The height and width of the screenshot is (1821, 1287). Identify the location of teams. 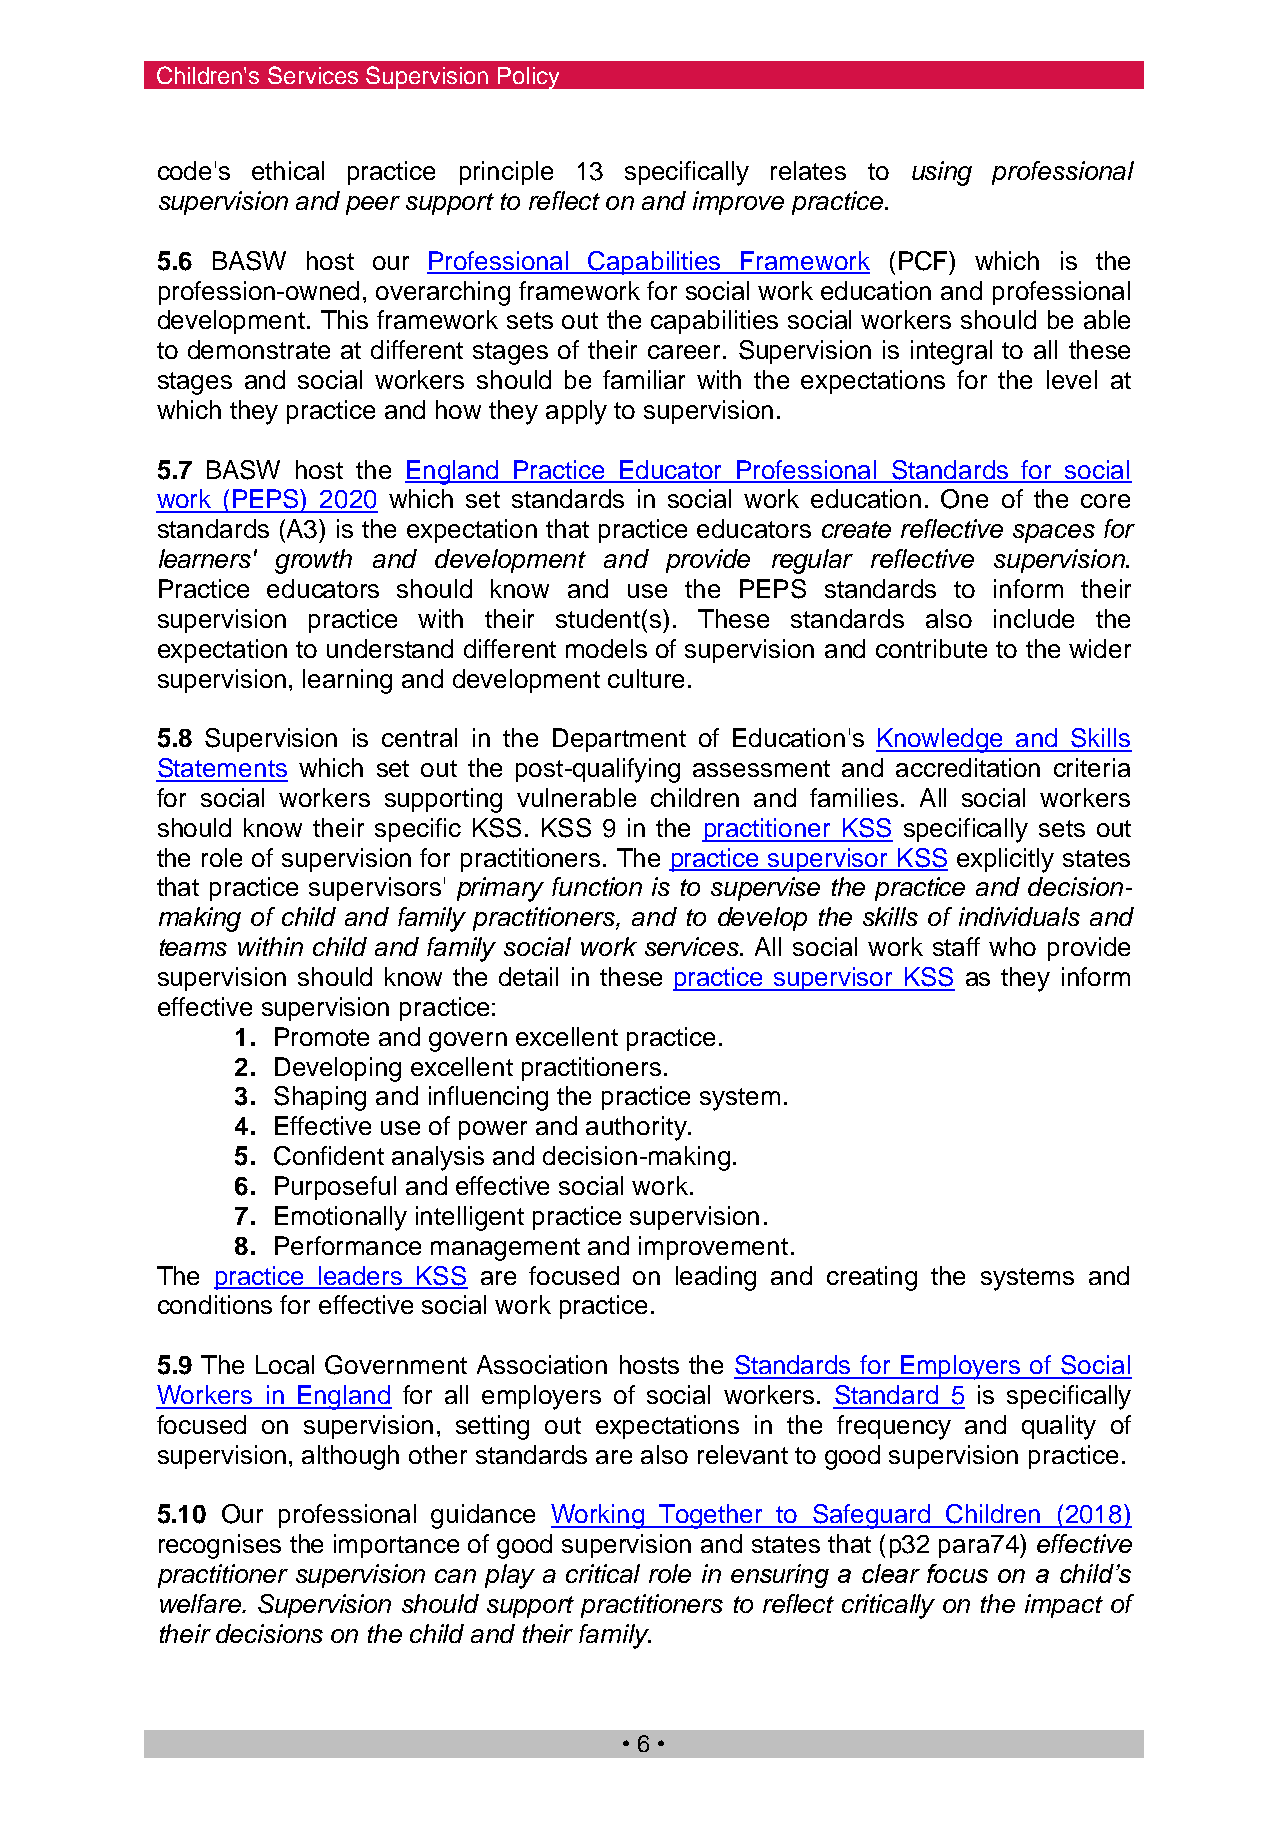
(193, 947).
